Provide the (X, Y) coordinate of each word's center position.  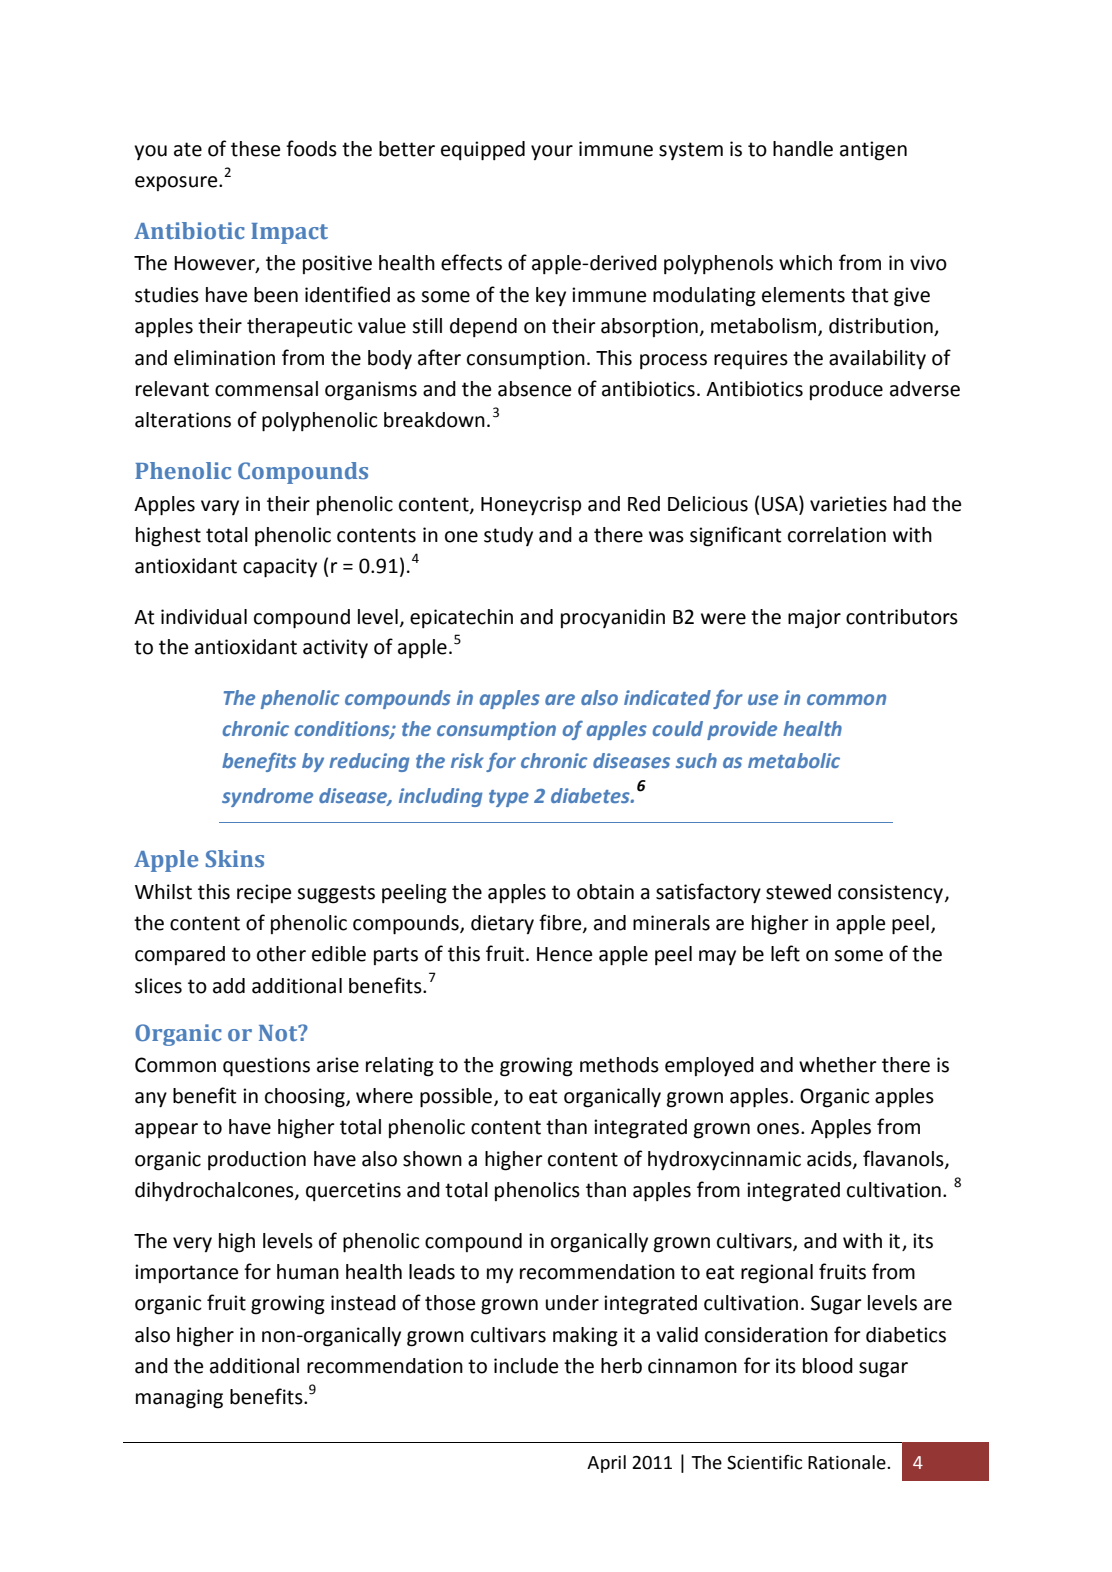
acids (830, 1159)
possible (456, 1098)
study (508, 536)
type (509, 798)
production (257, 1160)
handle (803, 149)
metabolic (794, 760)
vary (220, 507)
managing (179, 1399)
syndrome (267, 797)
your (552, 152)
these (255, 149)
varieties (848, 504)
